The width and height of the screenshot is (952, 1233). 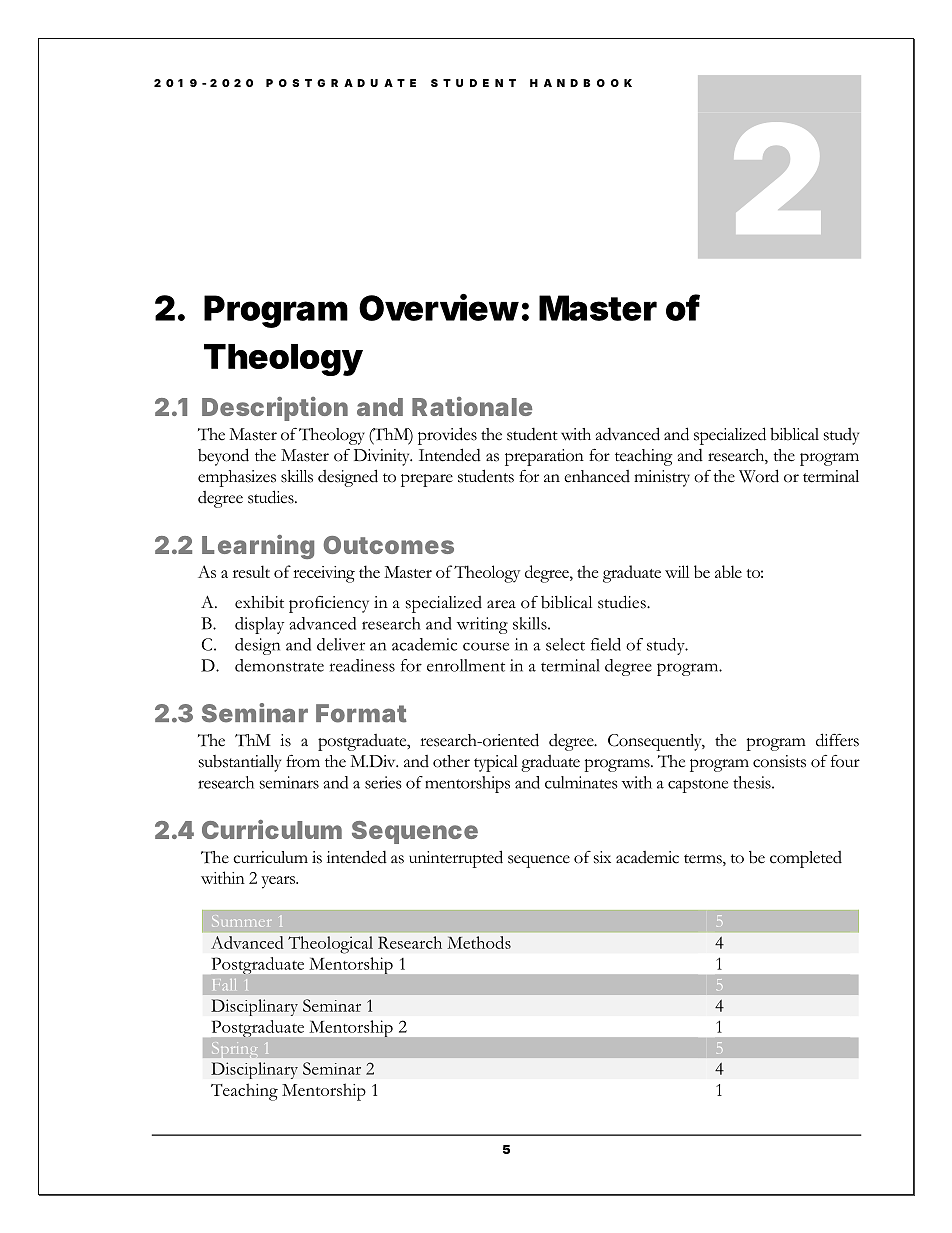 What do you see at coordinates (496, 763) in the screenshot?
I see `typical` at bounding box center [496, 763].
